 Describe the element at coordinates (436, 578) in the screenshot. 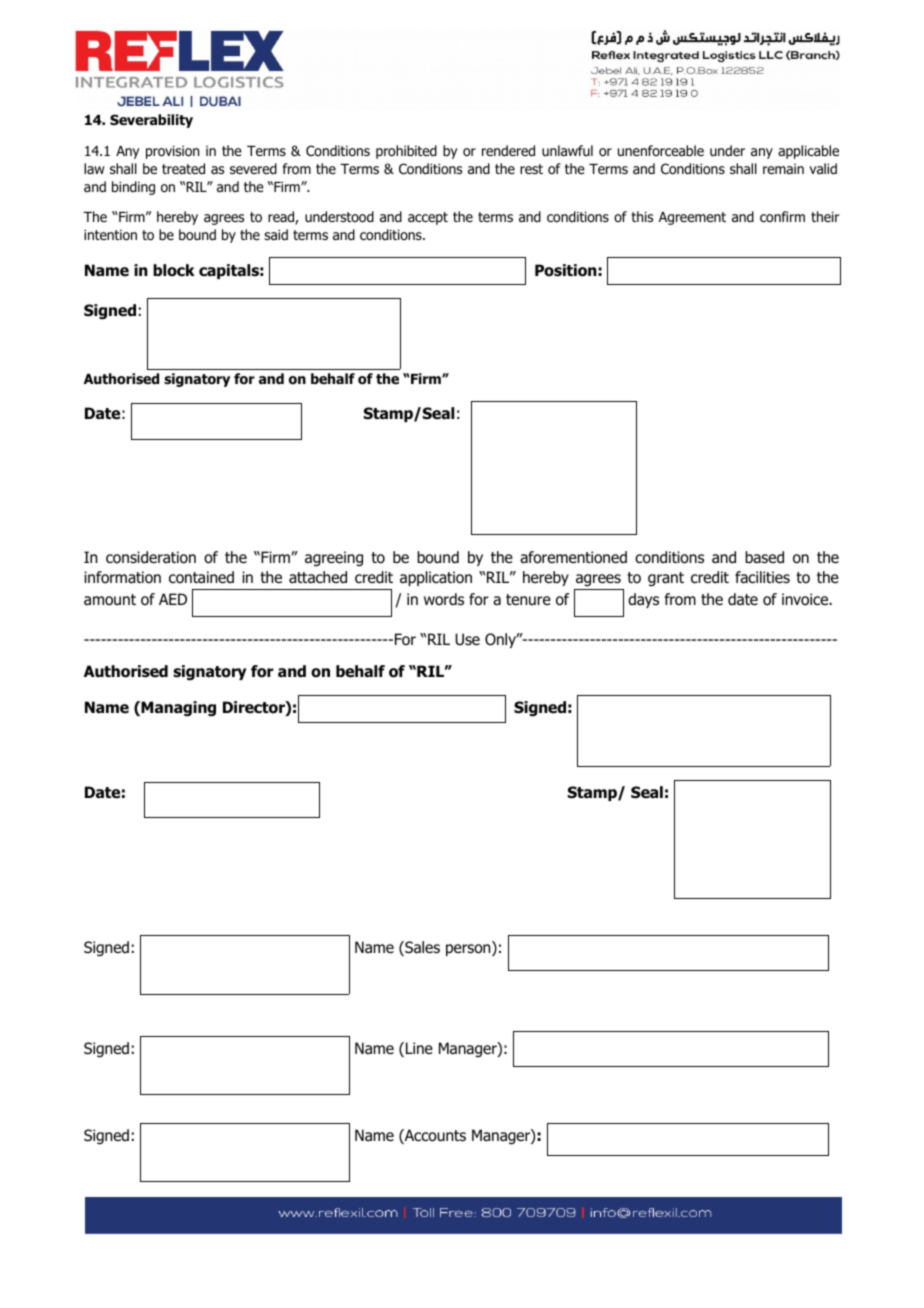

I see `application` at that location.
